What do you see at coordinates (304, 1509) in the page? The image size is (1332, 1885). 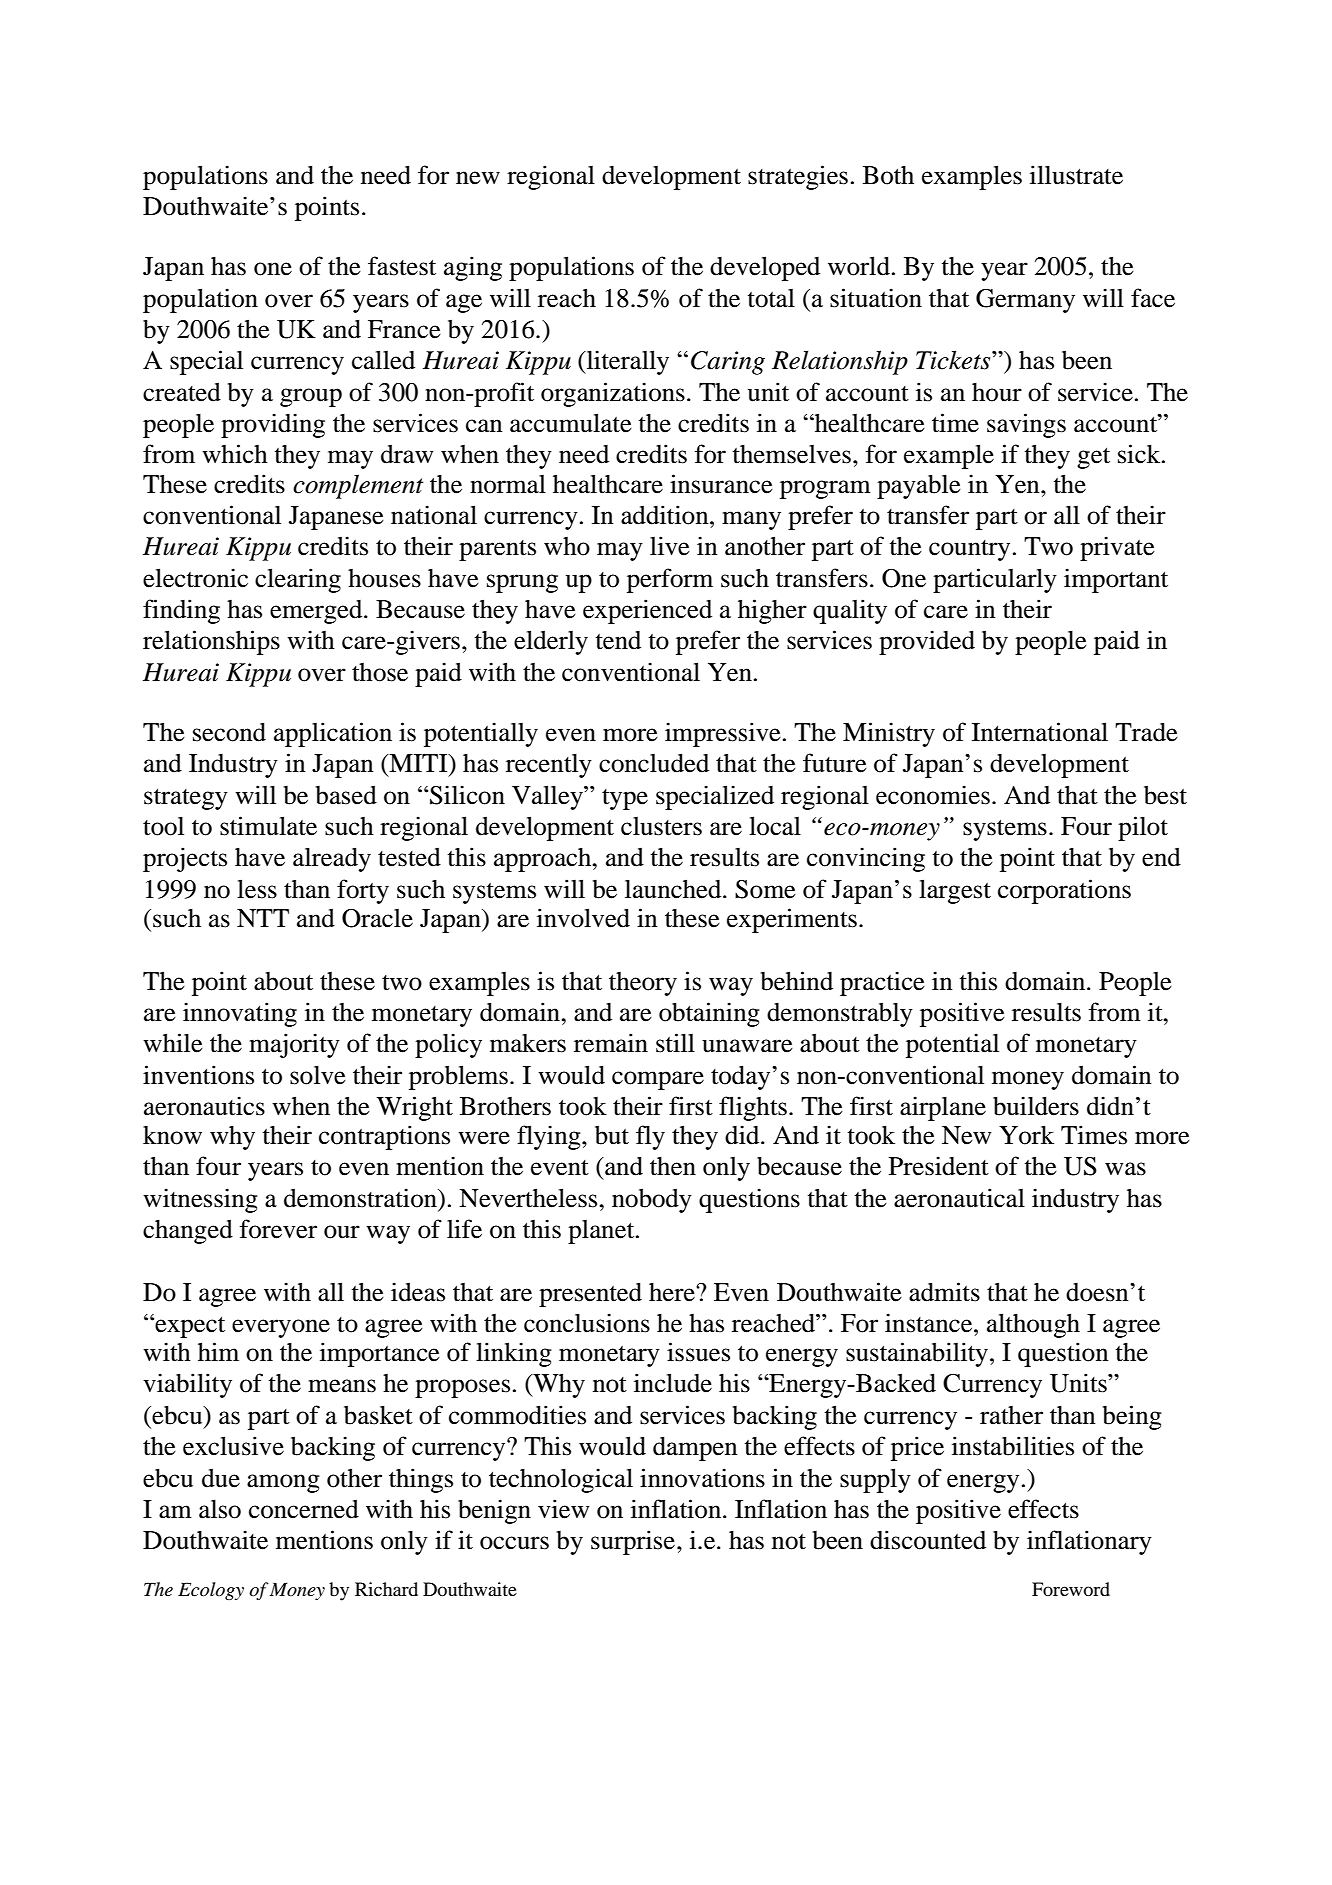 I see `concerned` at bounding box center [304, 1509].
